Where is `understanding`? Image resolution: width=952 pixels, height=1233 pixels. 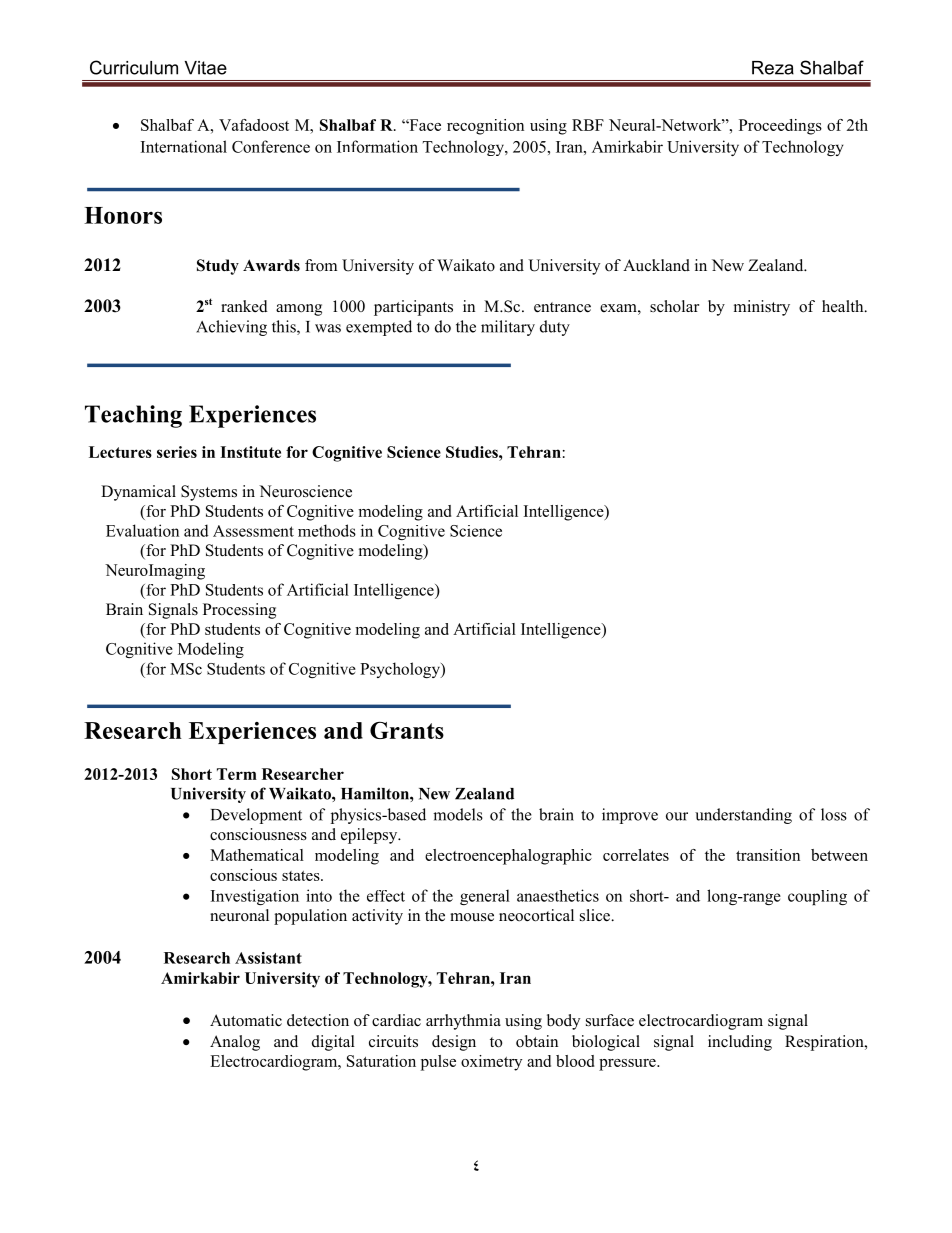 understanding is located at coordinates (743, 816).
